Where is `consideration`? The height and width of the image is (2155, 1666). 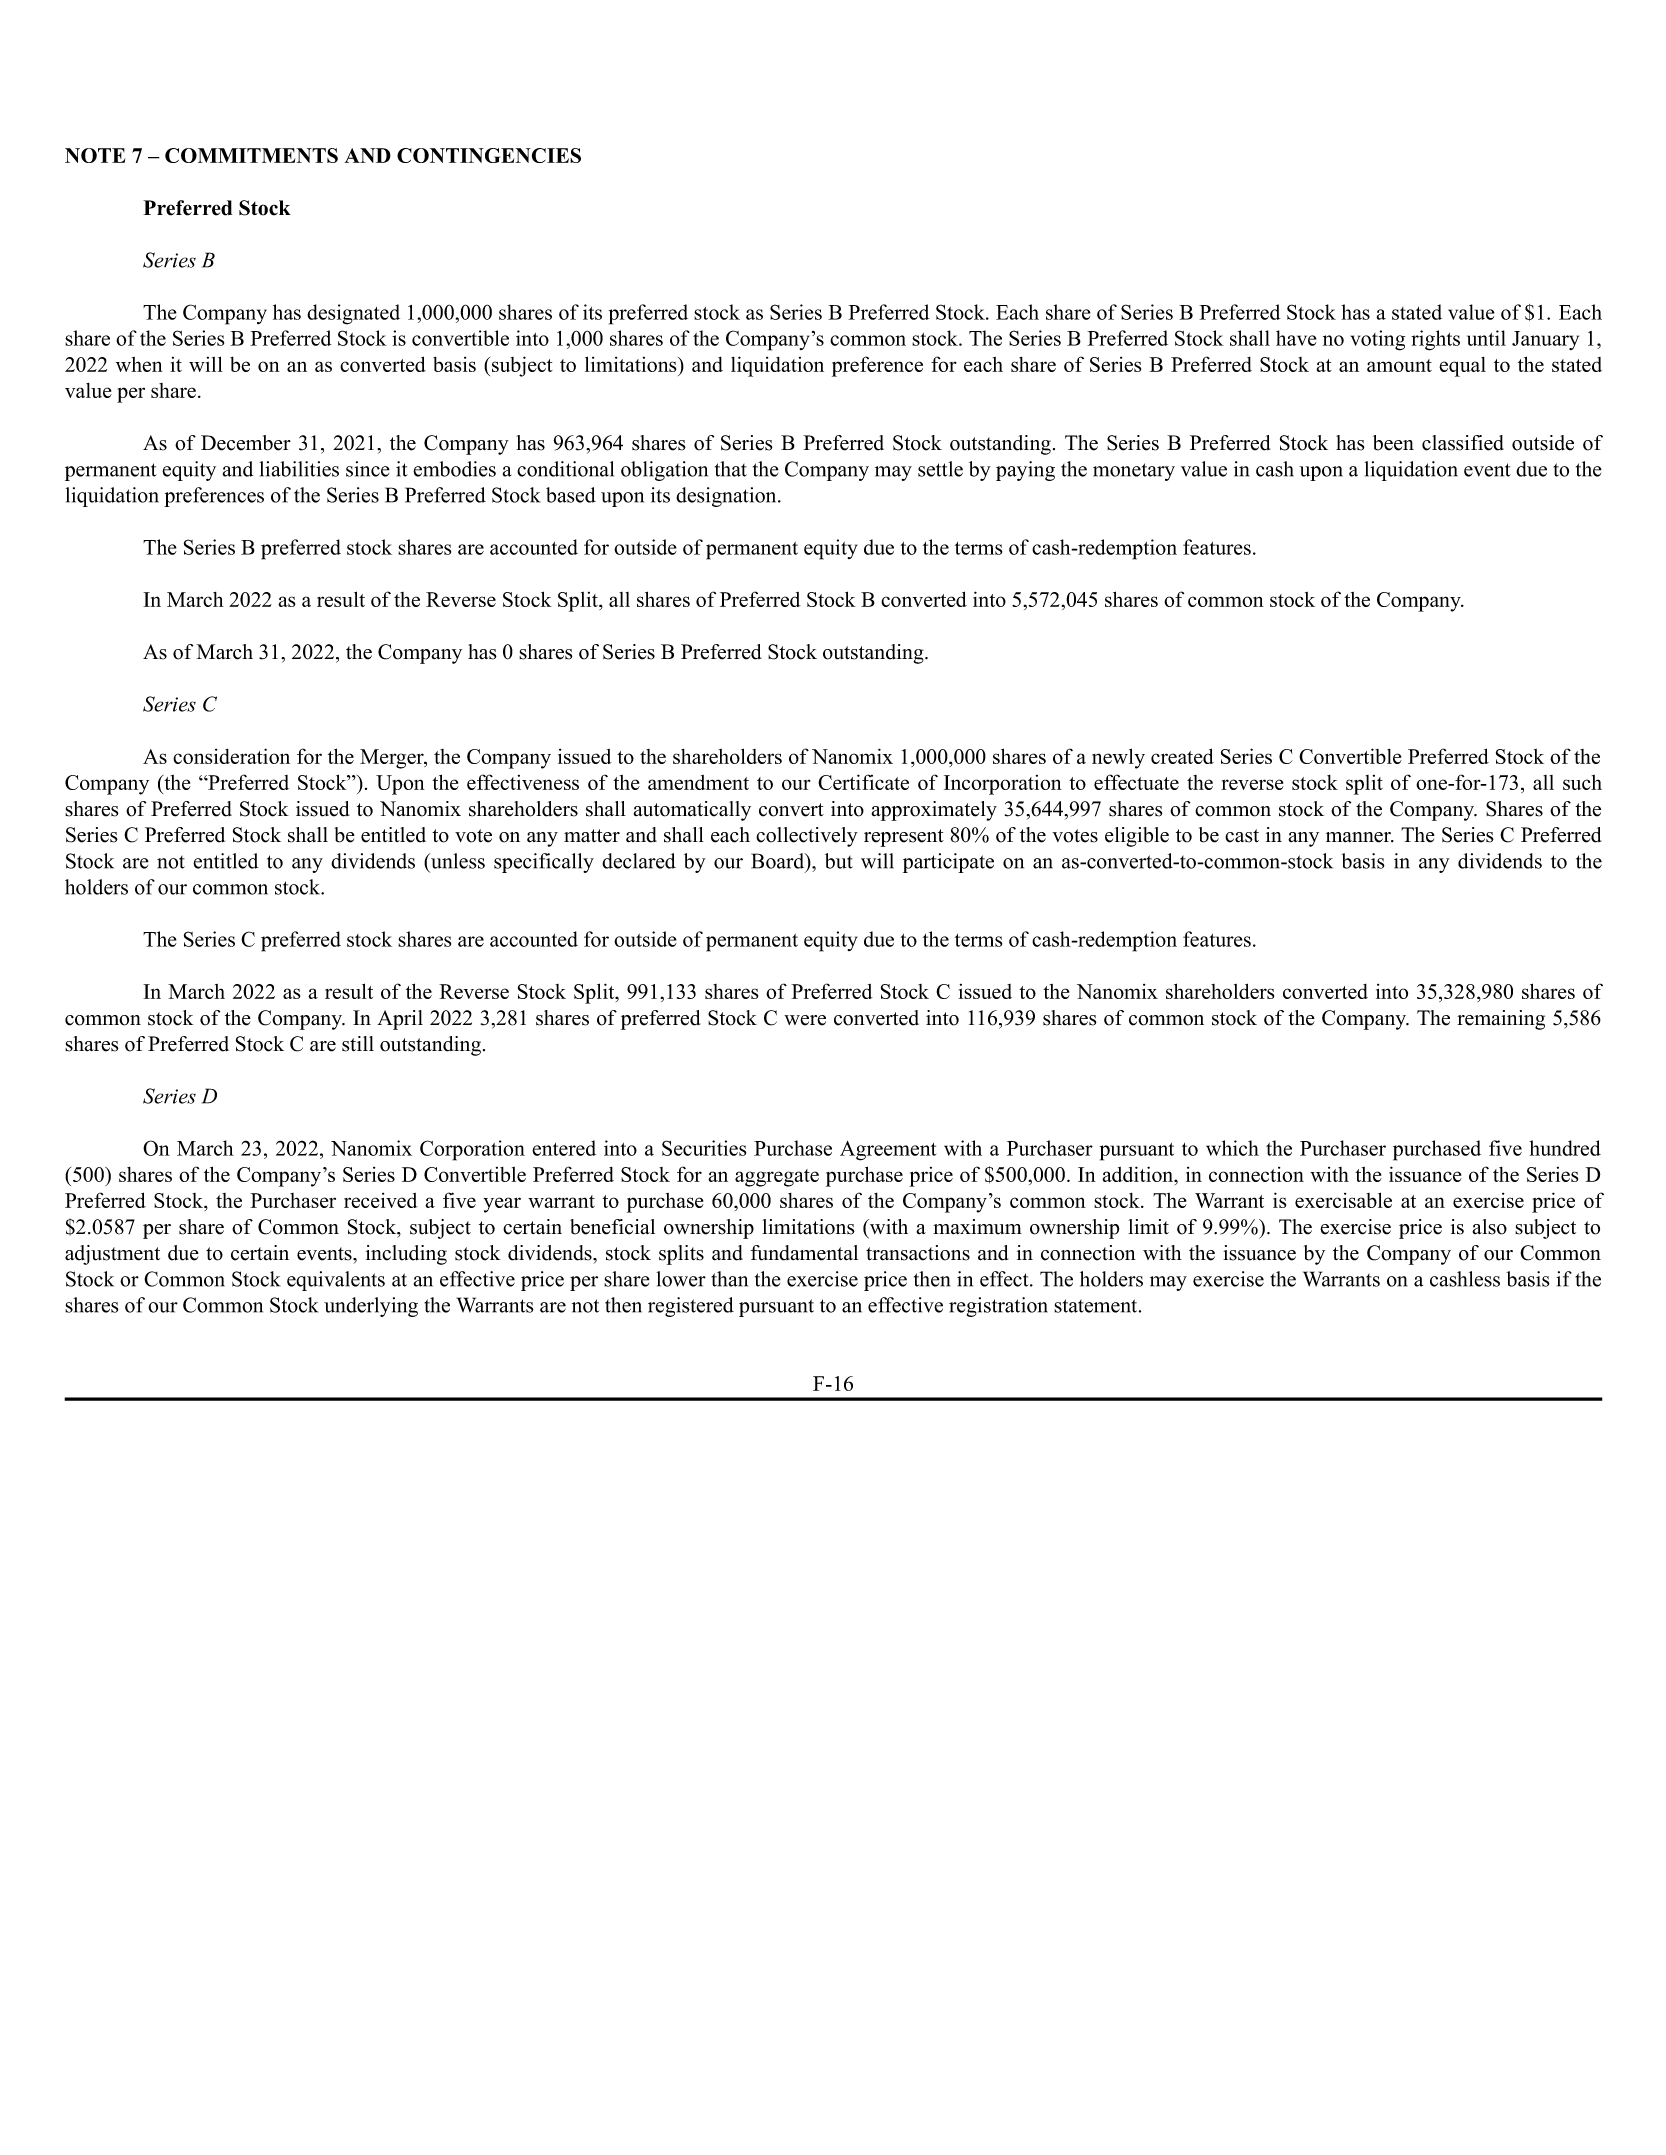
consideration is located at coordinates (231, 756).
